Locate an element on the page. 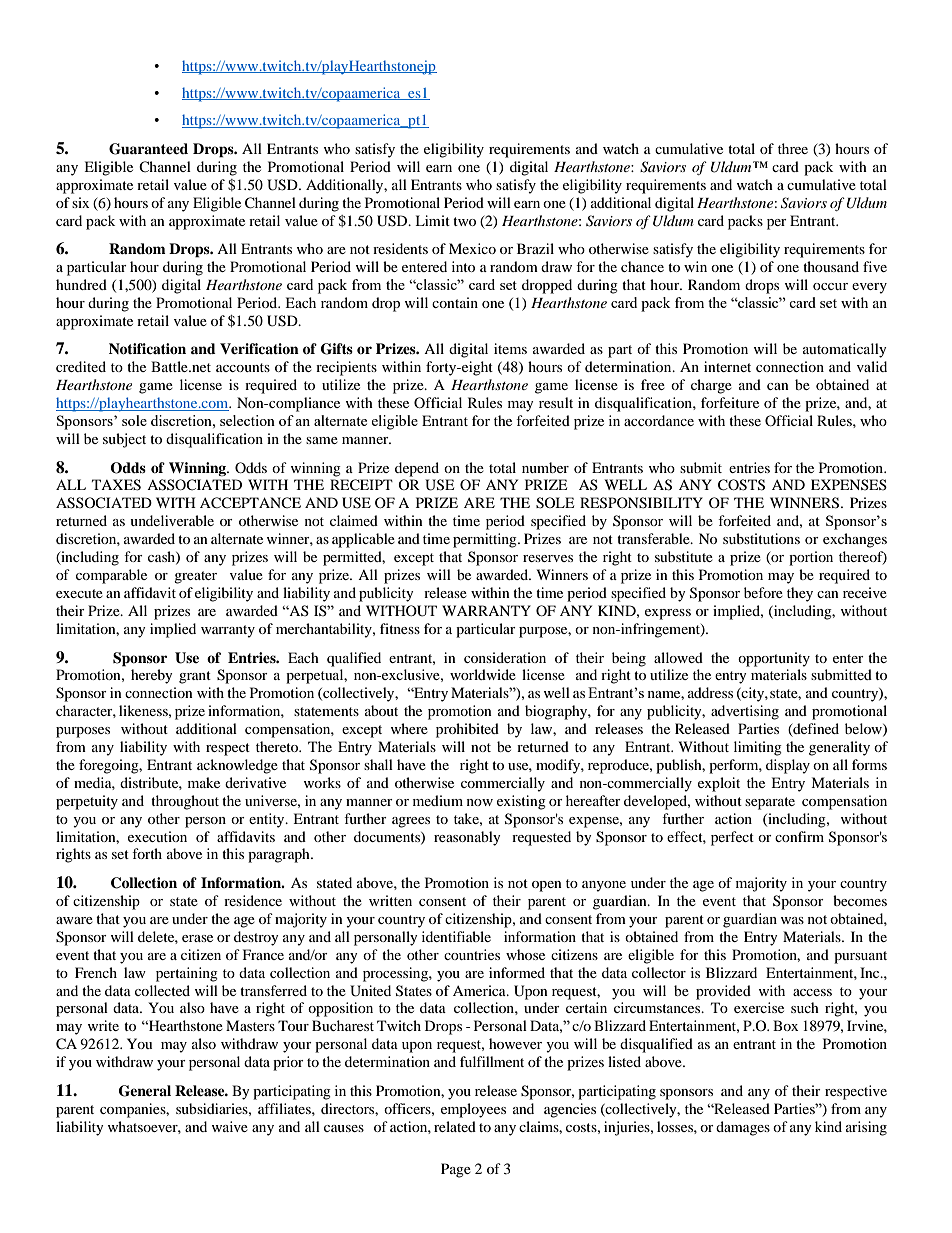  forfeiture is located at coordinates (730, 402).
